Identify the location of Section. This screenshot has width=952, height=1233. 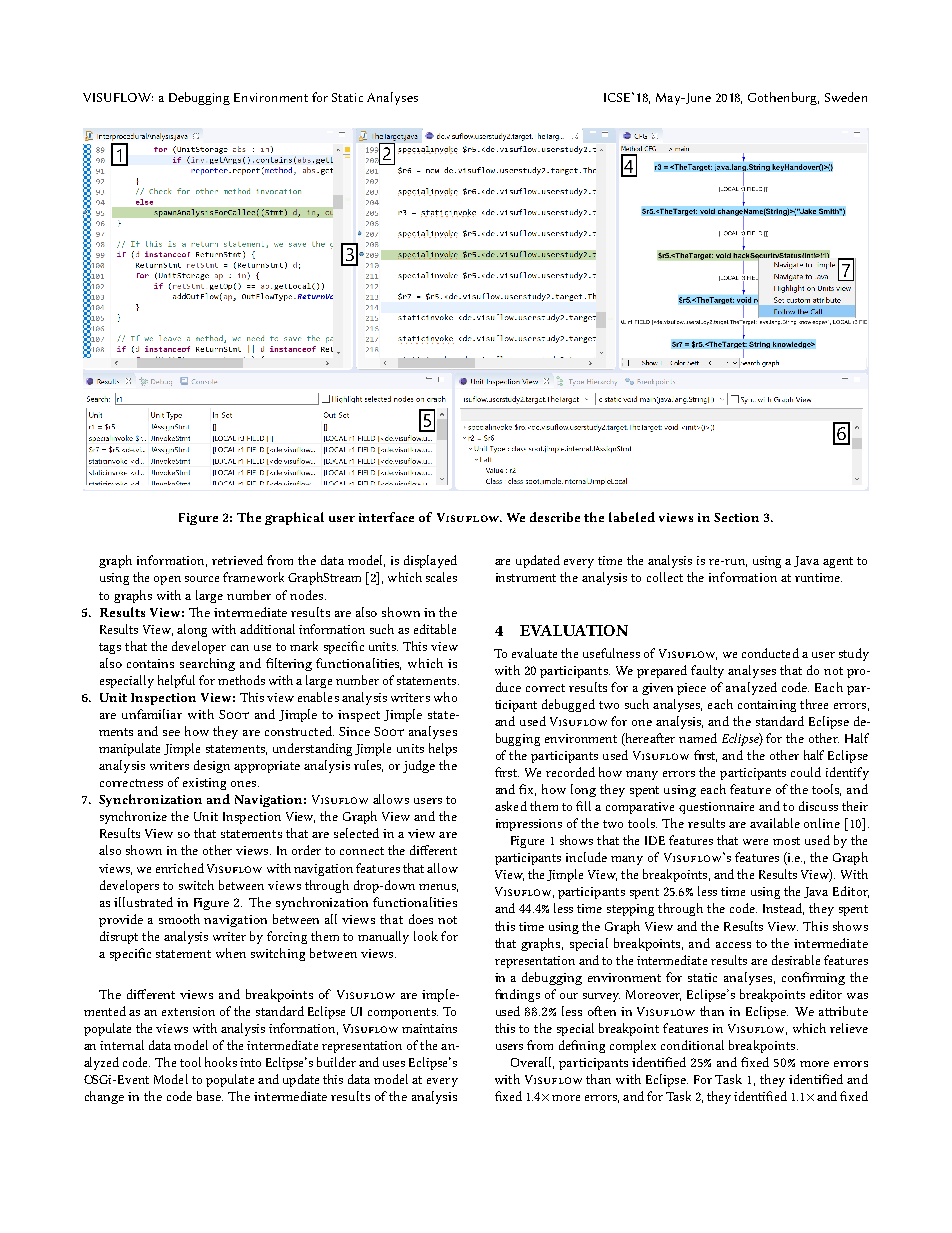
(736, 517).
